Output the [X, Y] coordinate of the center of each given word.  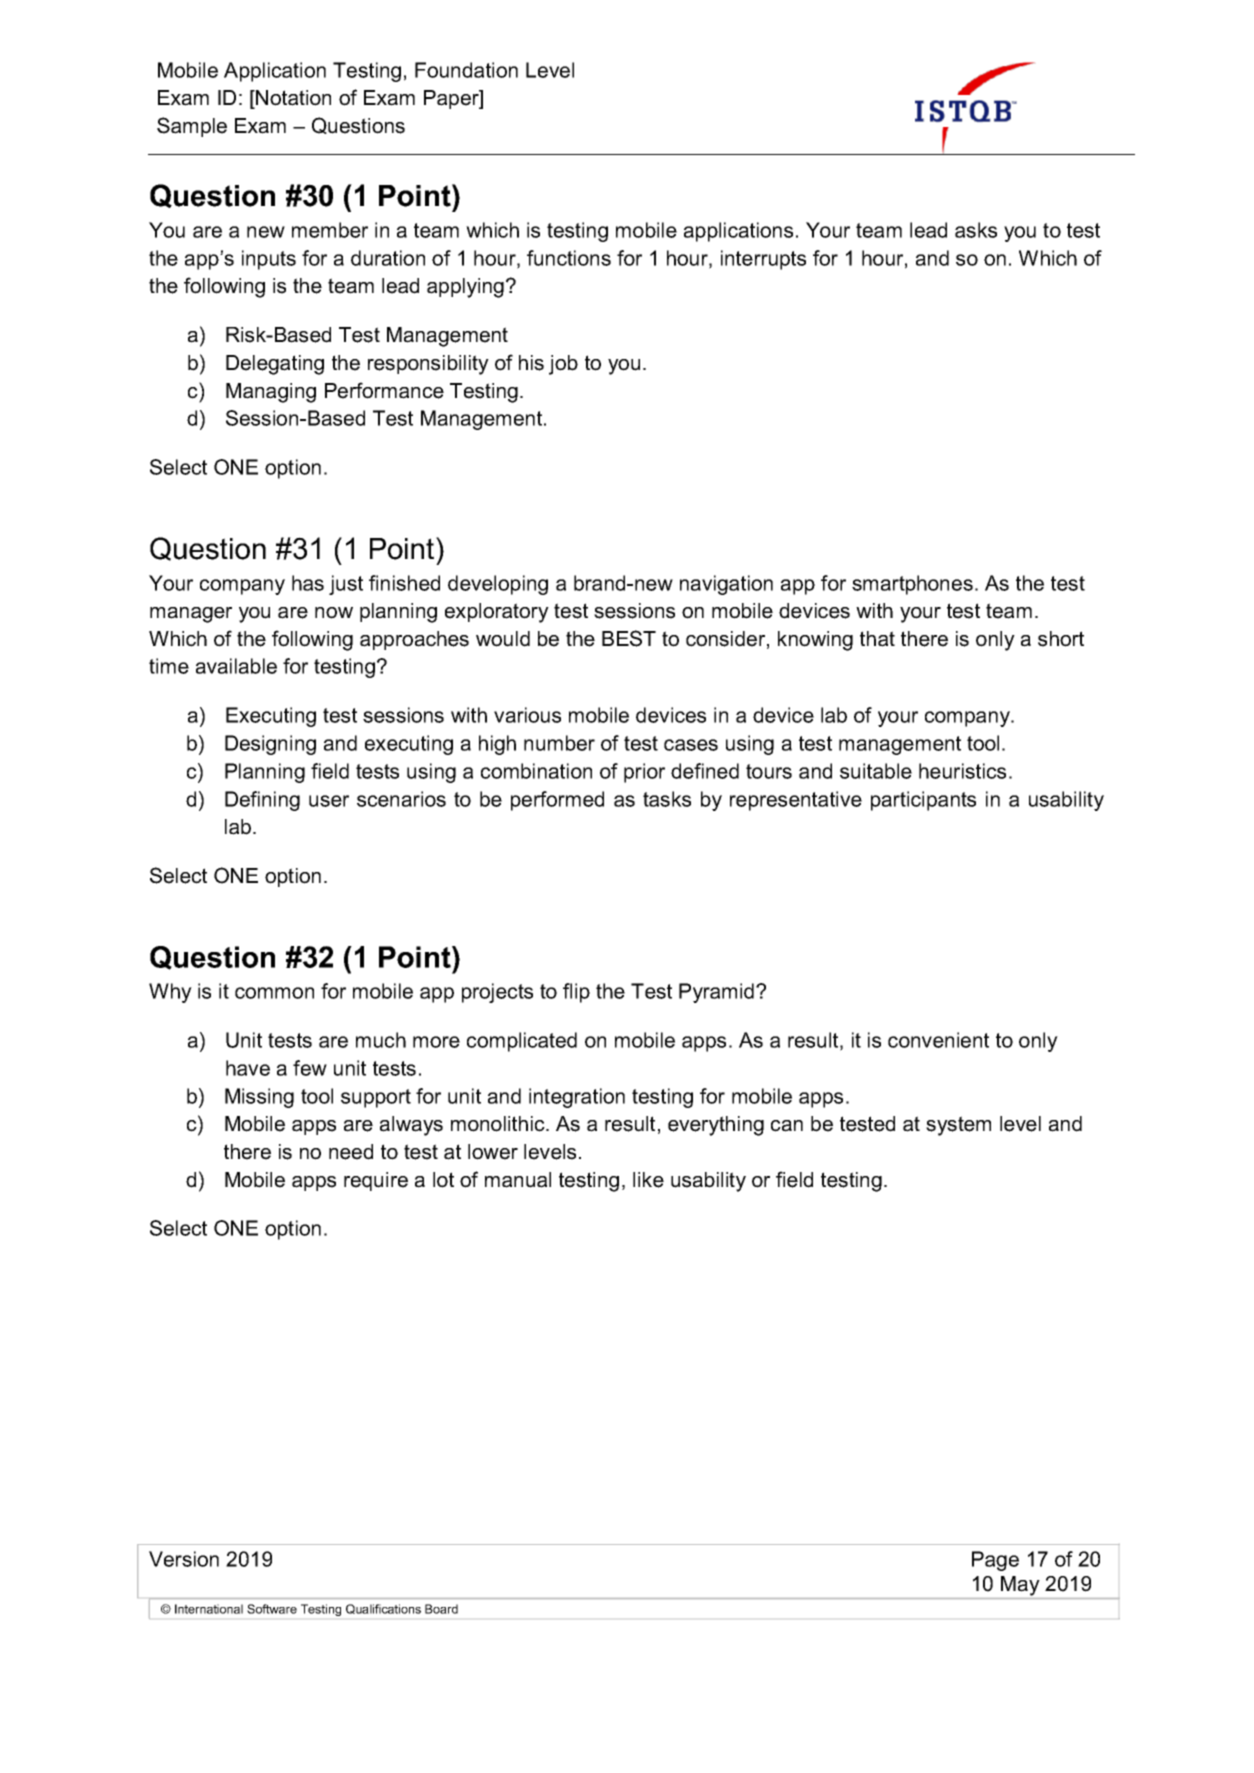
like [648, 1180]
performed [557, 801]
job [563, 365]
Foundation [466, 70]
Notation [292, 99]
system [958, 1126]
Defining [262, 801]
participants [923, 801]
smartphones [912, 585]
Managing [271, 393]
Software [272, 1609]
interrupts [763, 260]
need [351, 1152]
